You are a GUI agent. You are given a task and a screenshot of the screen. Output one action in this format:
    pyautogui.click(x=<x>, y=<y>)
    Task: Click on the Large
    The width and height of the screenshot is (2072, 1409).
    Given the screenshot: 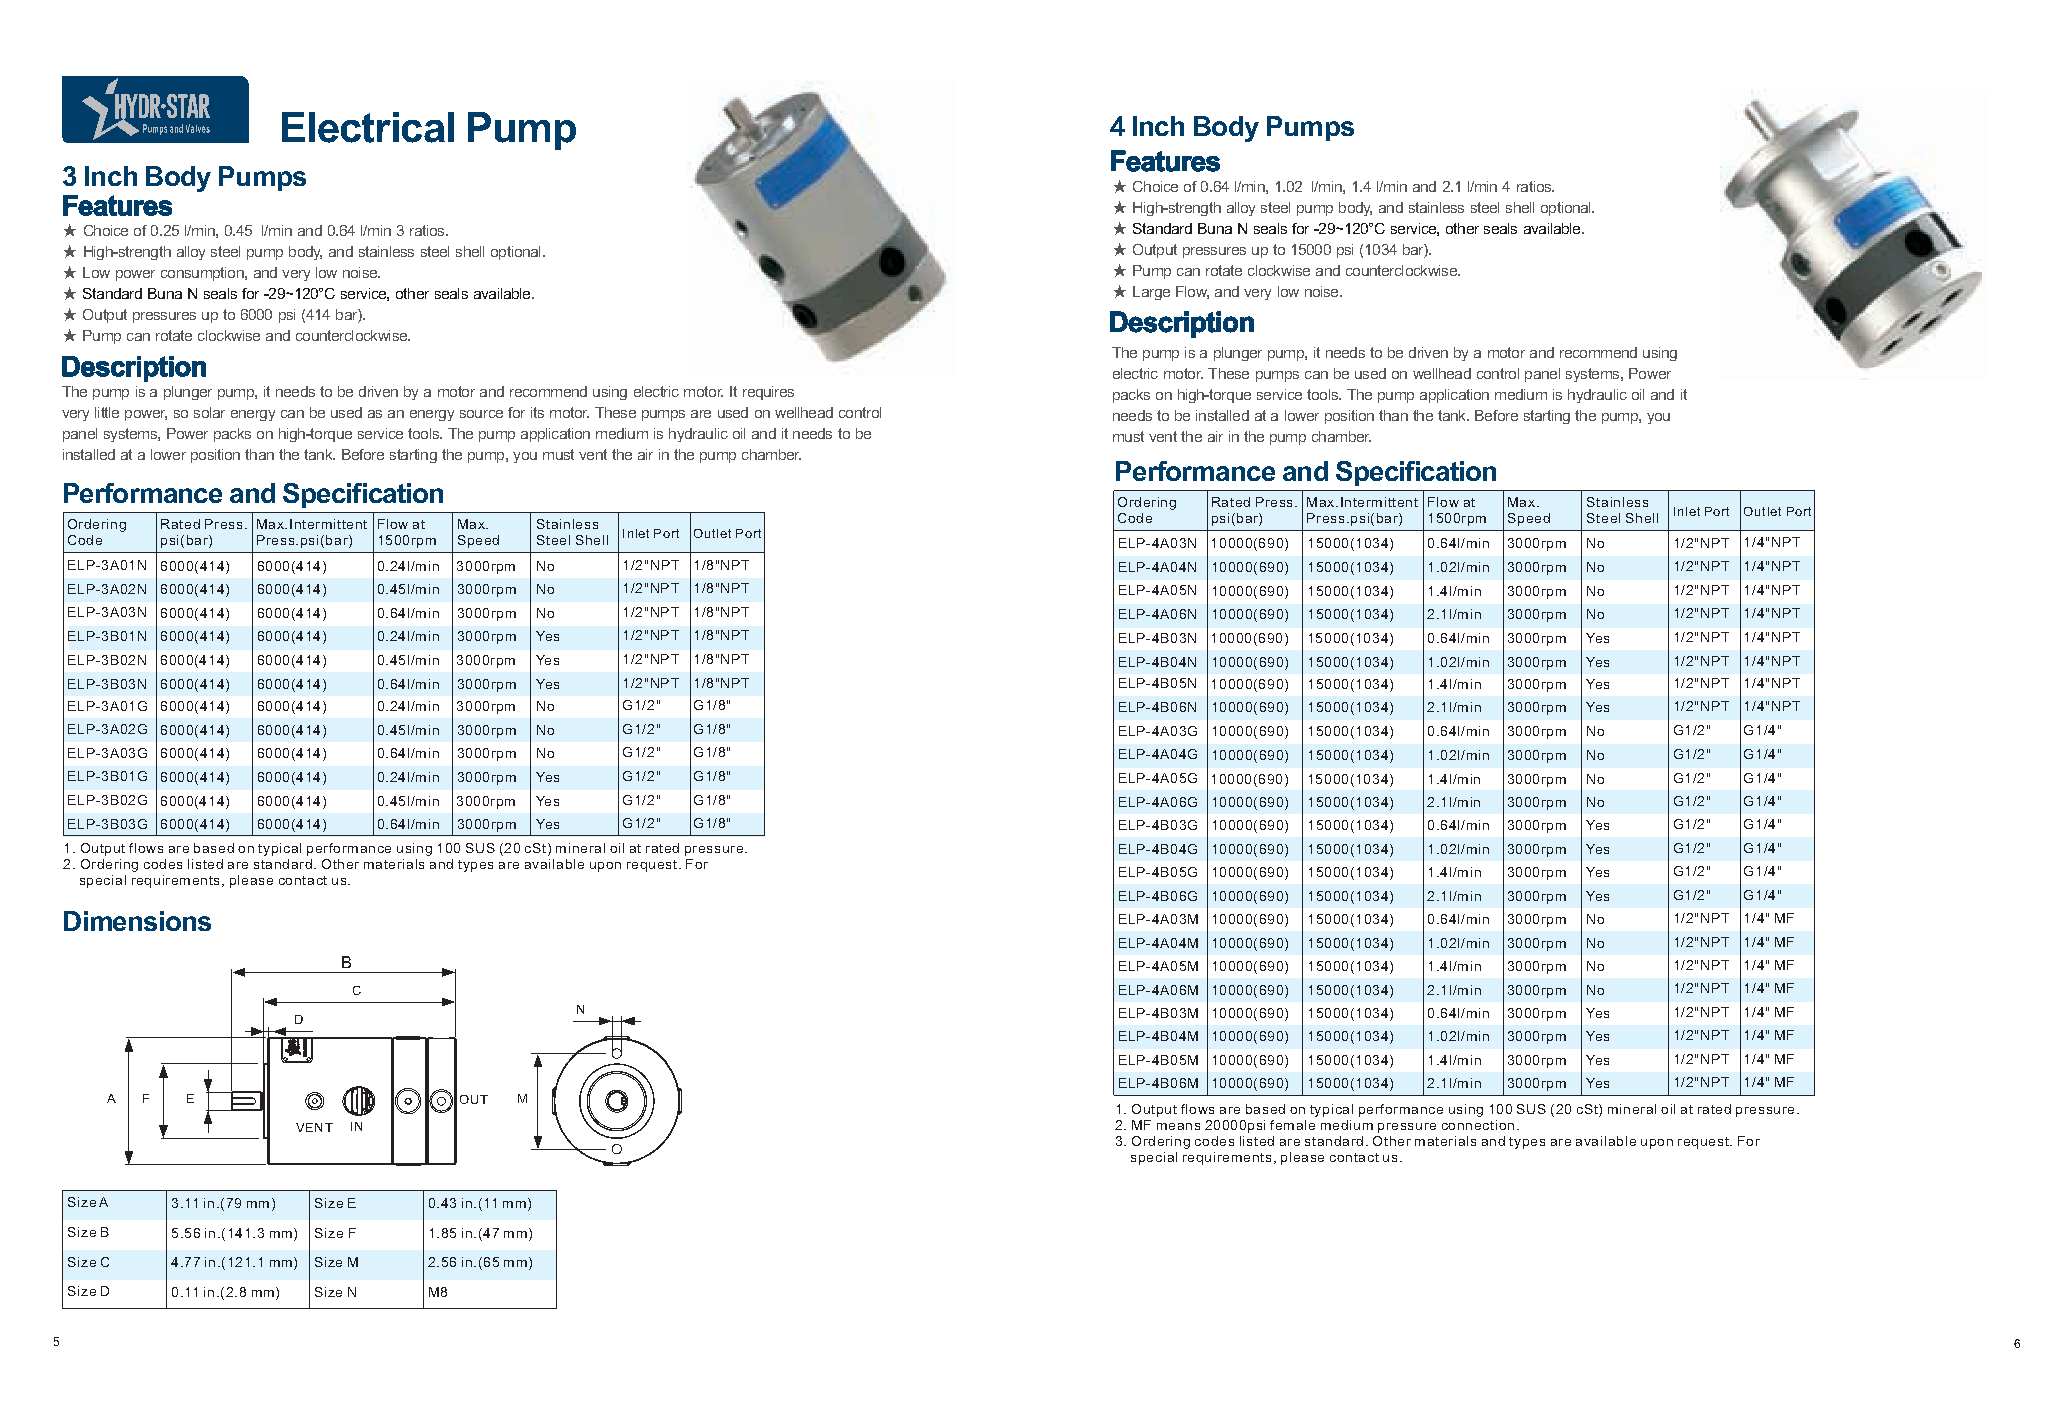 What is the action you would take?
    pyautogui.click(x=1151, y=293)
